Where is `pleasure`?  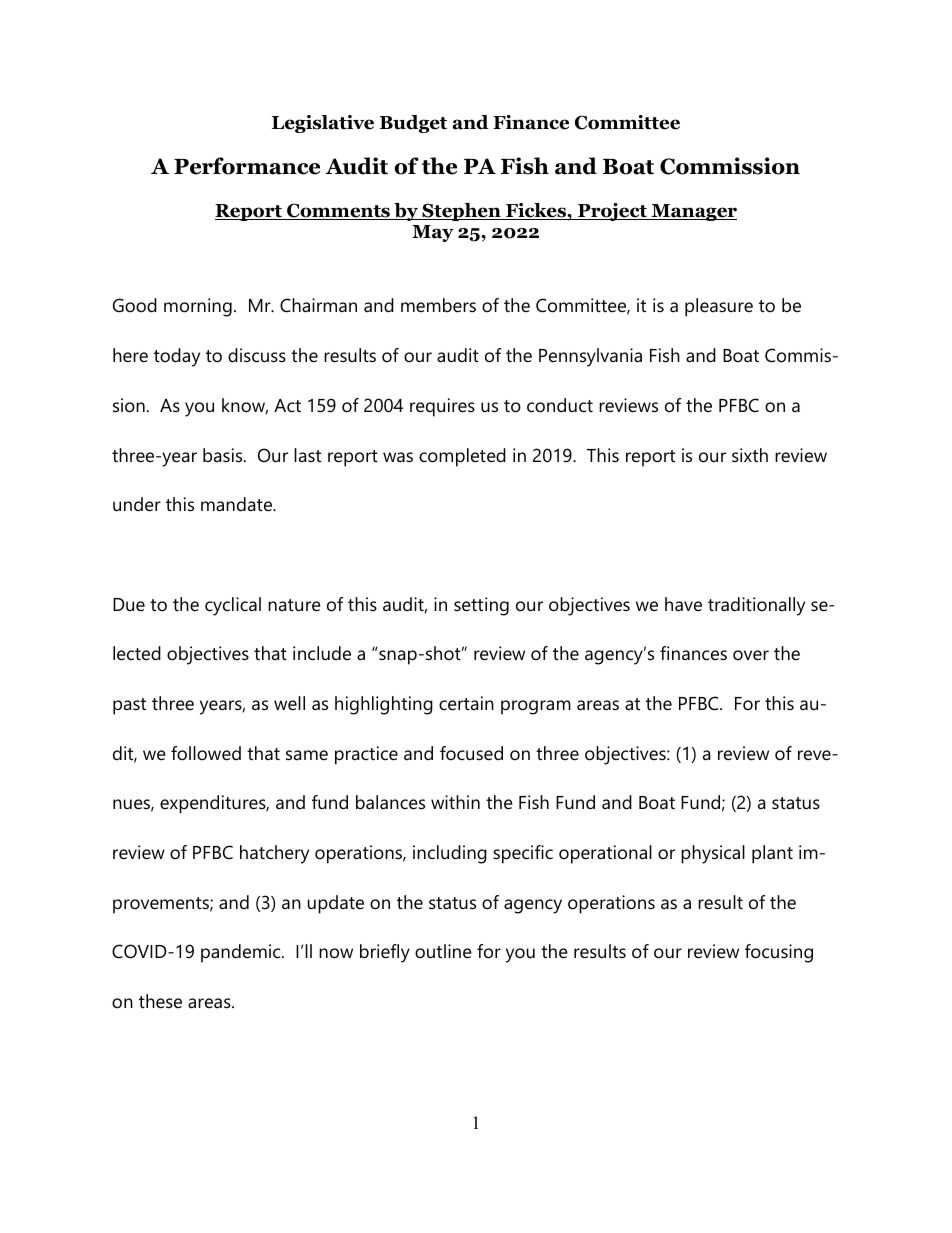 pleasure is located at coordinates (719, 307).
